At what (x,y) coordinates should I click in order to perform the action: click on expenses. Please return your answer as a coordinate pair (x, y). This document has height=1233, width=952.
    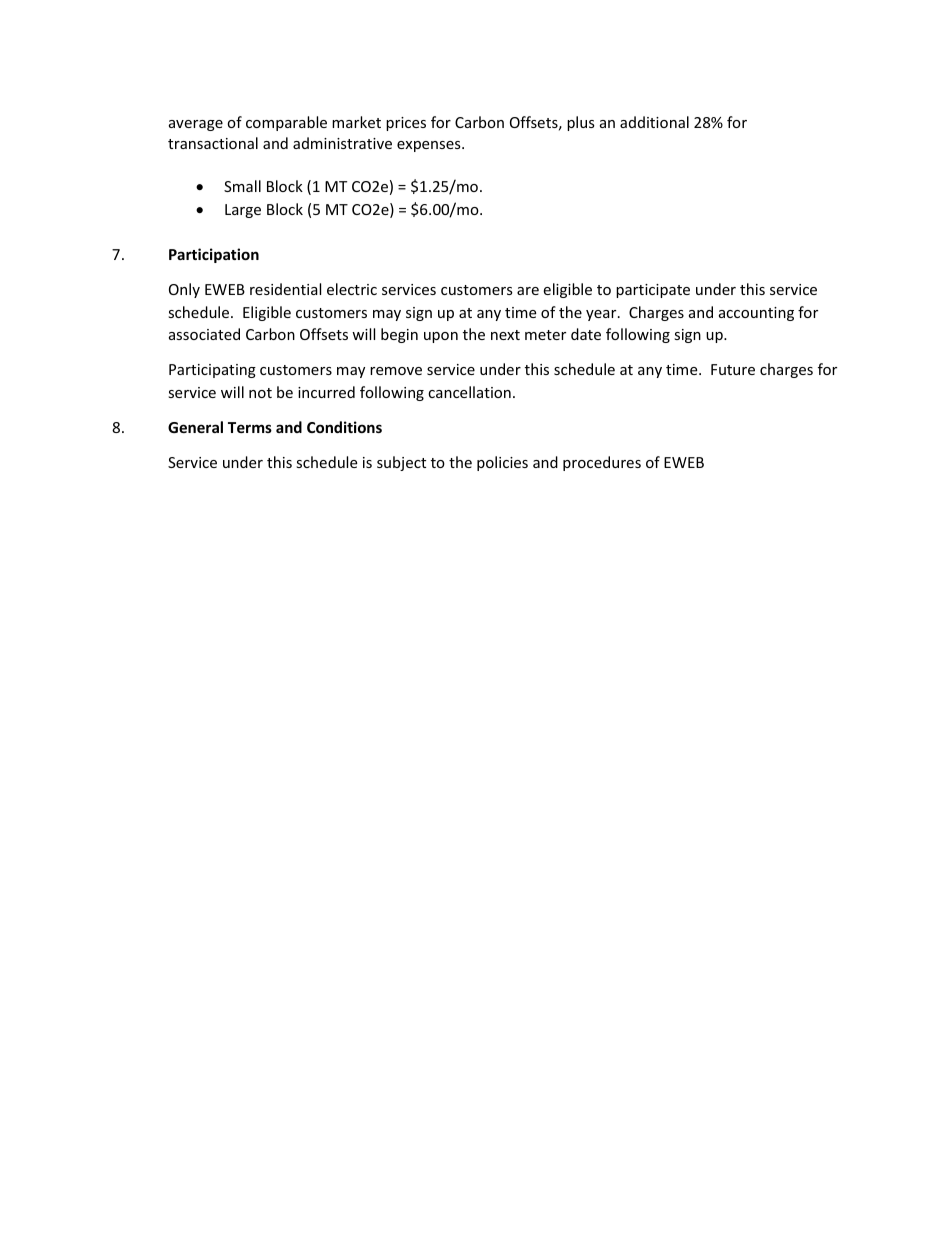
    Looking at the image, I should click on (430, 146).
